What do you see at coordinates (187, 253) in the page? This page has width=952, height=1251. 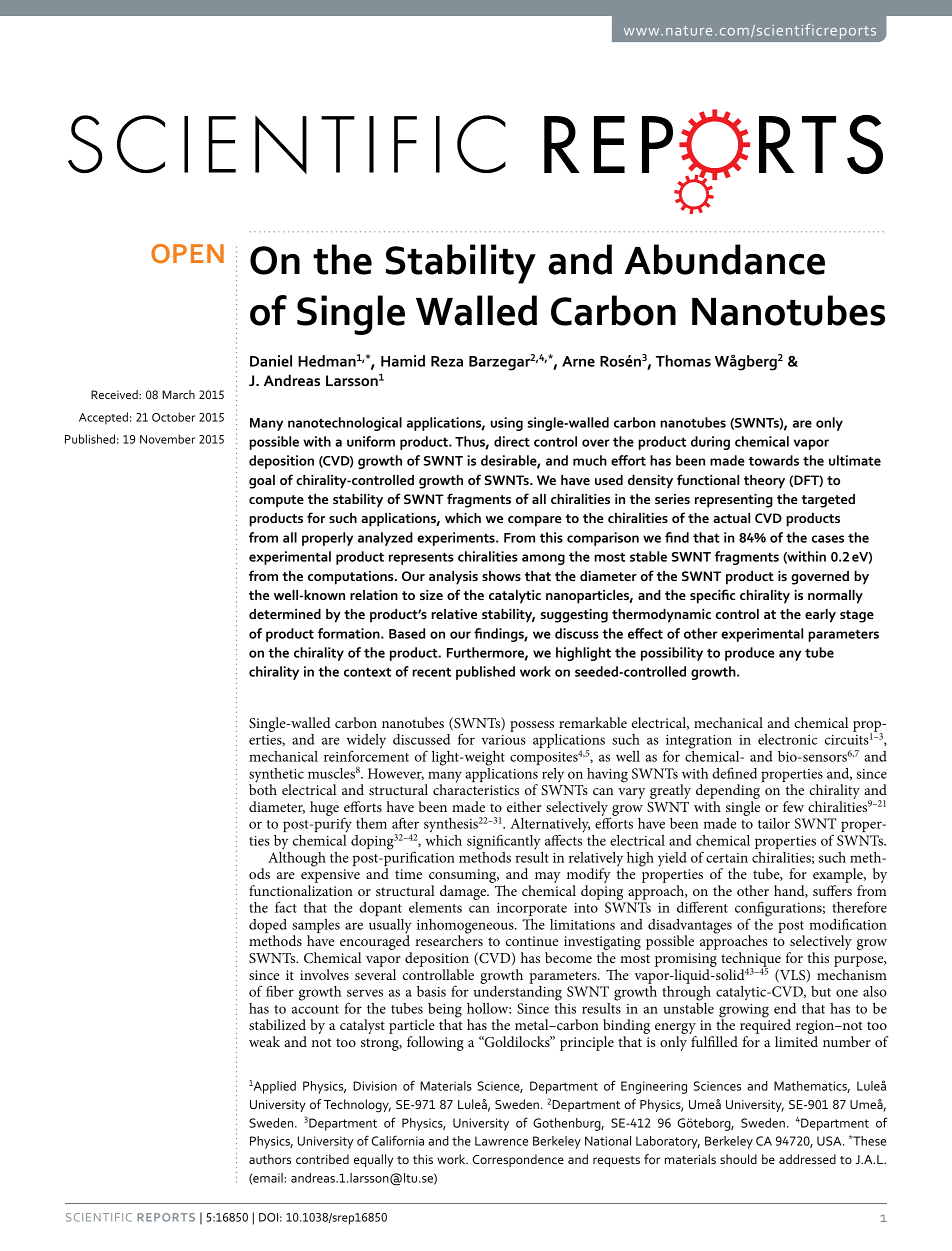 I see `OPEN` at bounding box center [187, 253].
